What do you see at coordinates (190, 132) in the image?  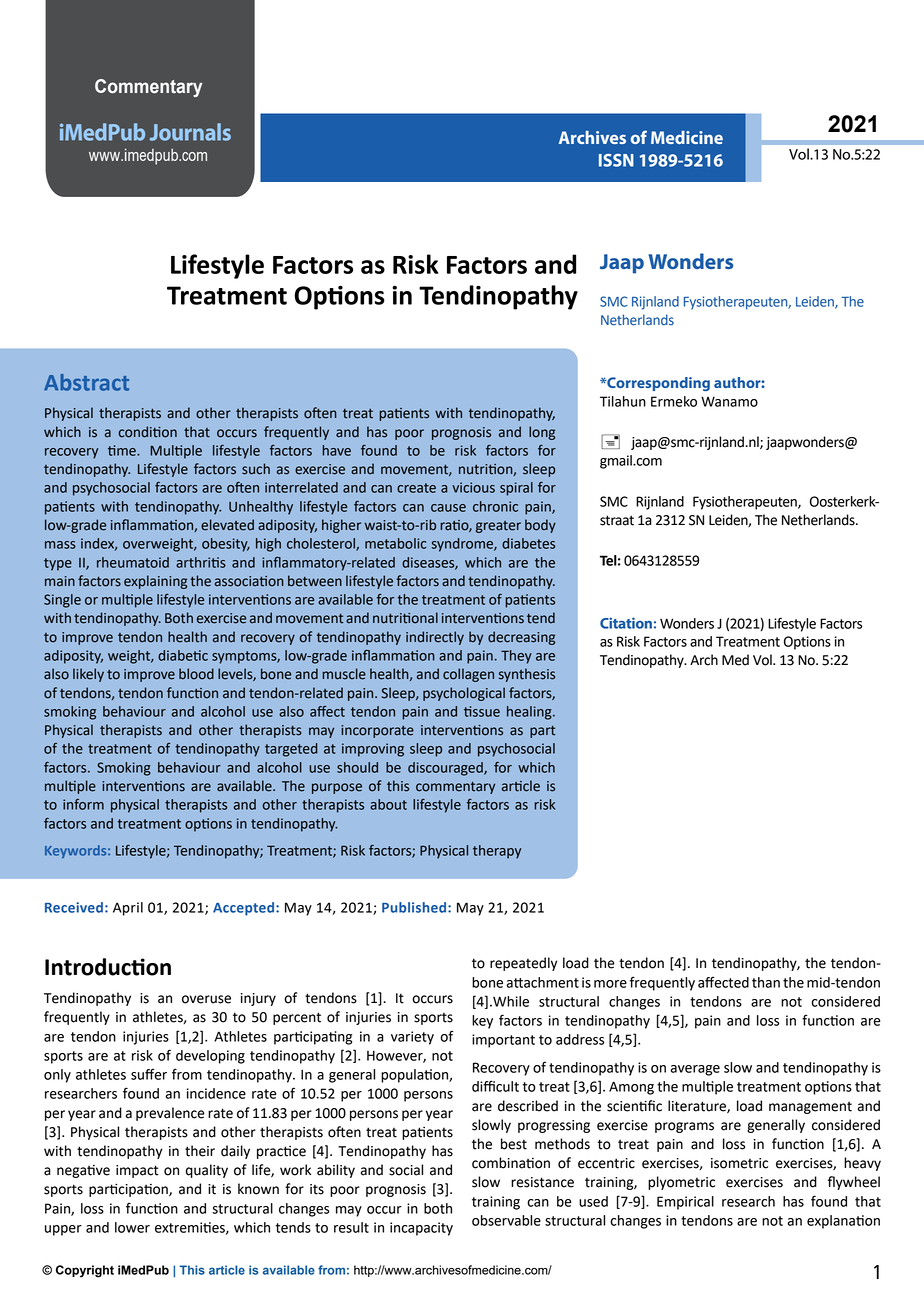 I see `Journals` at bounding box center [190, 132].
